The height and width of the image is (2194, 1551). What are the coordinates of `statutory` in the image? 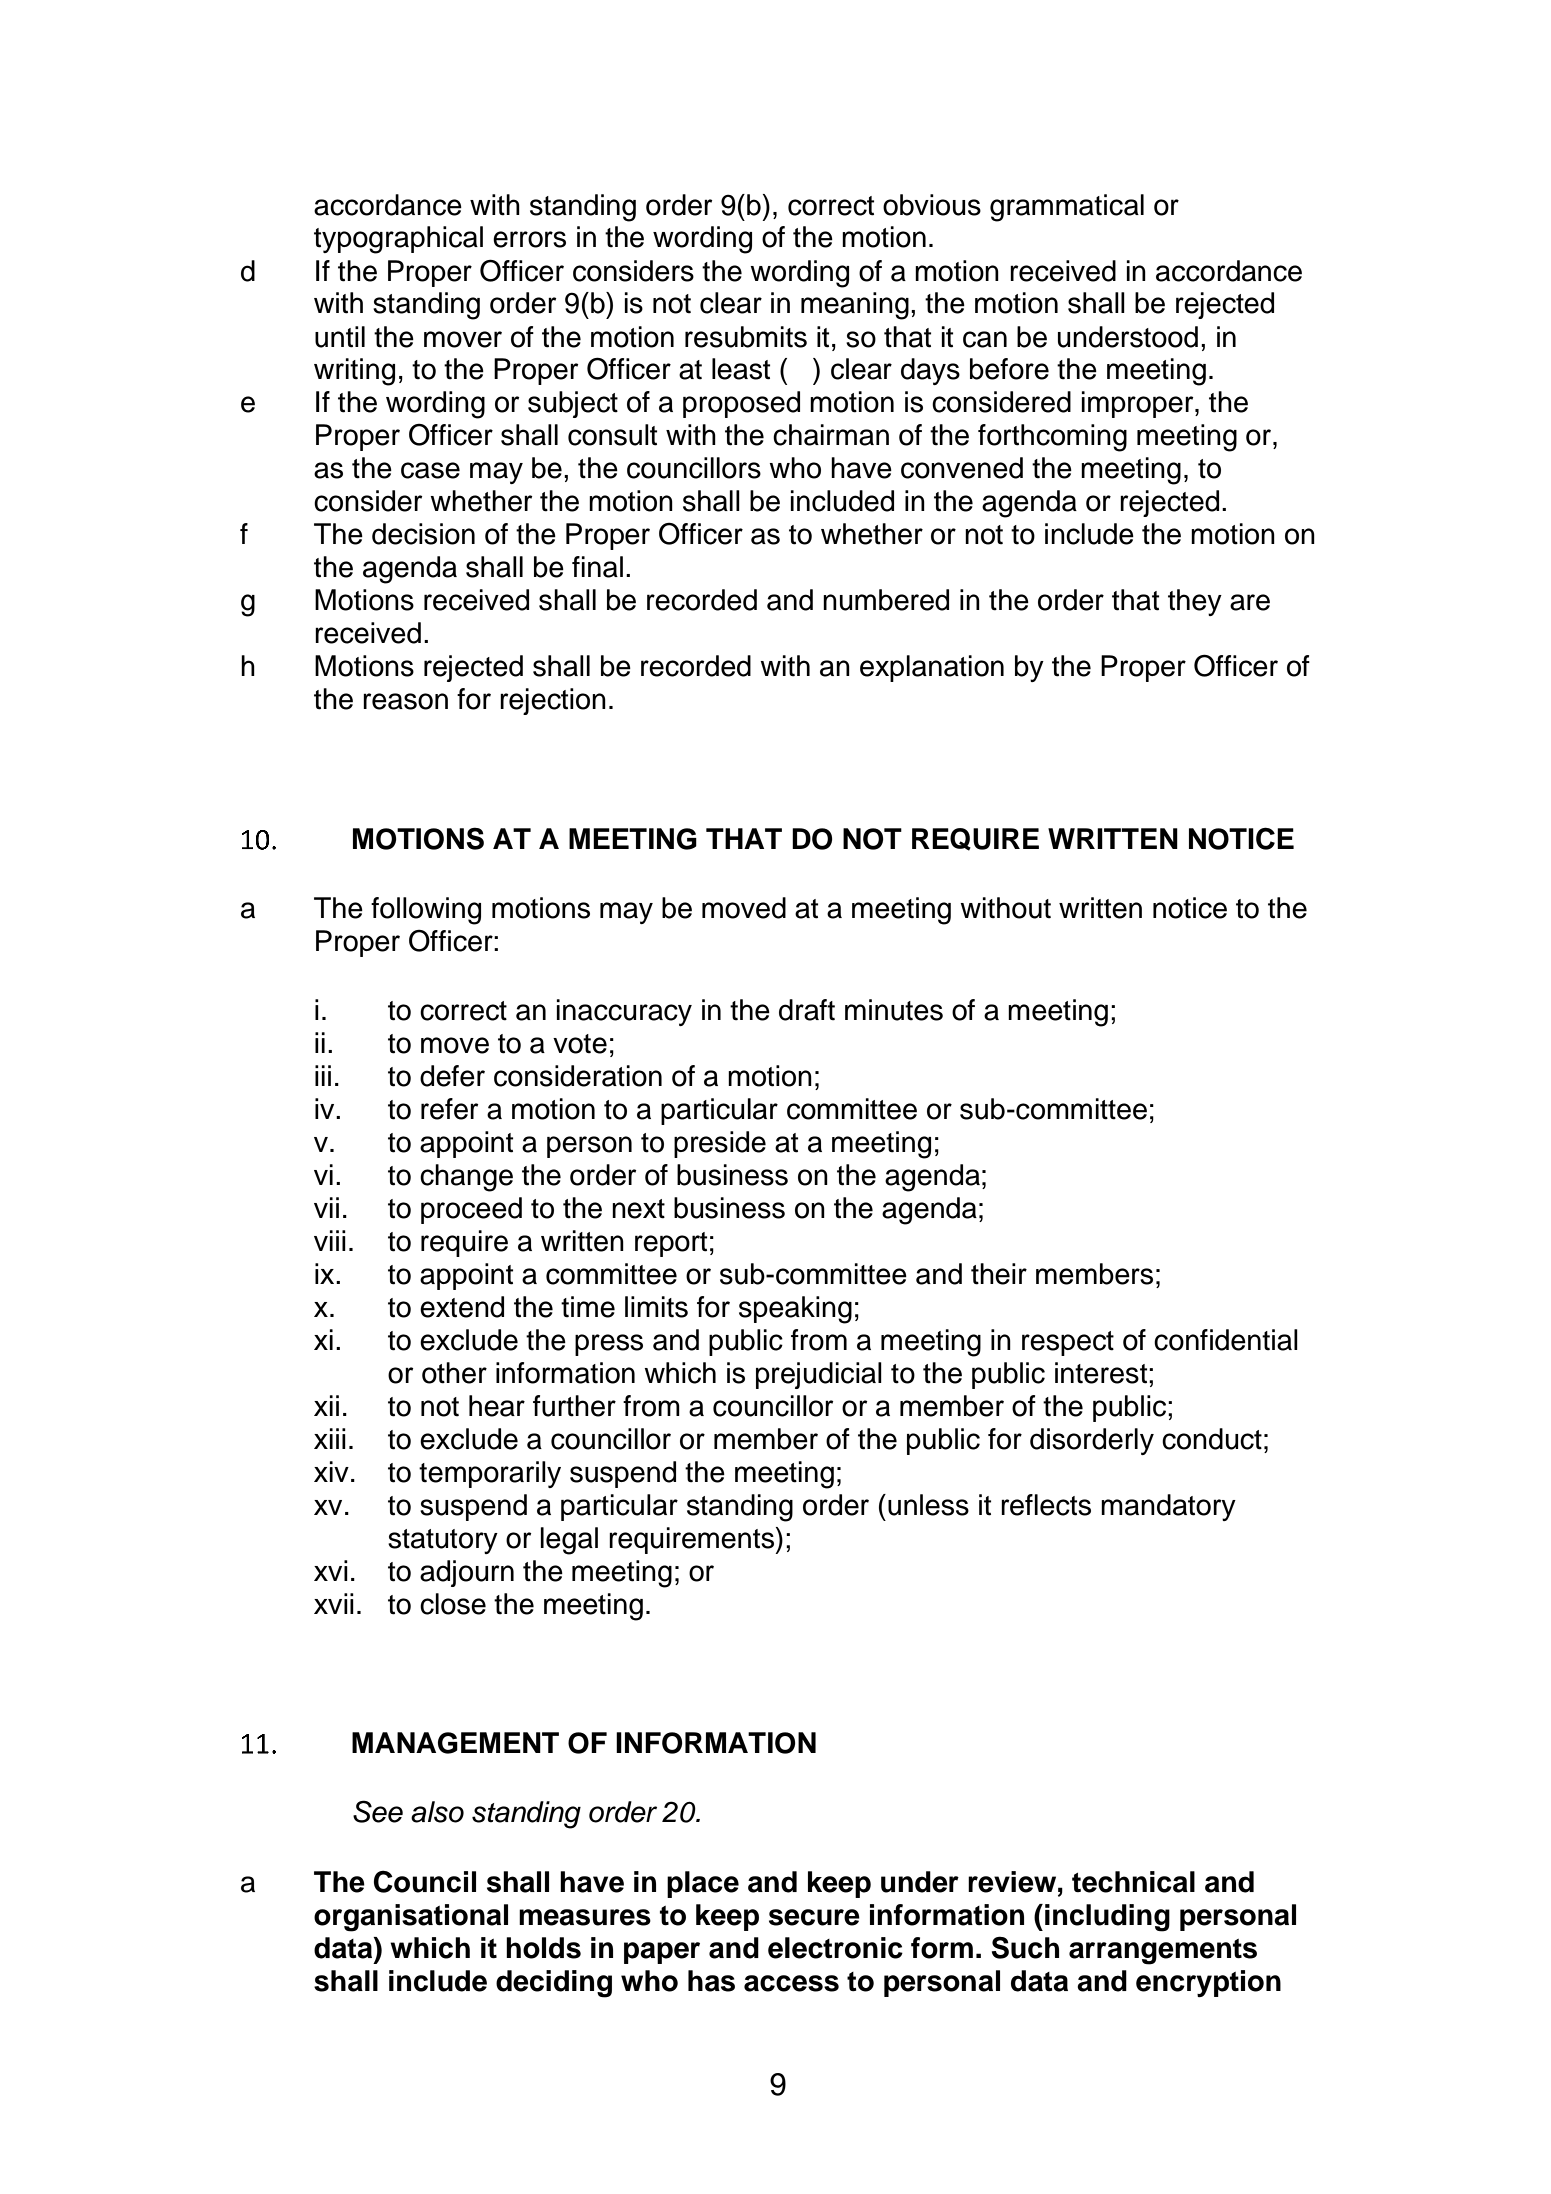 It's located at (443, 1541).
